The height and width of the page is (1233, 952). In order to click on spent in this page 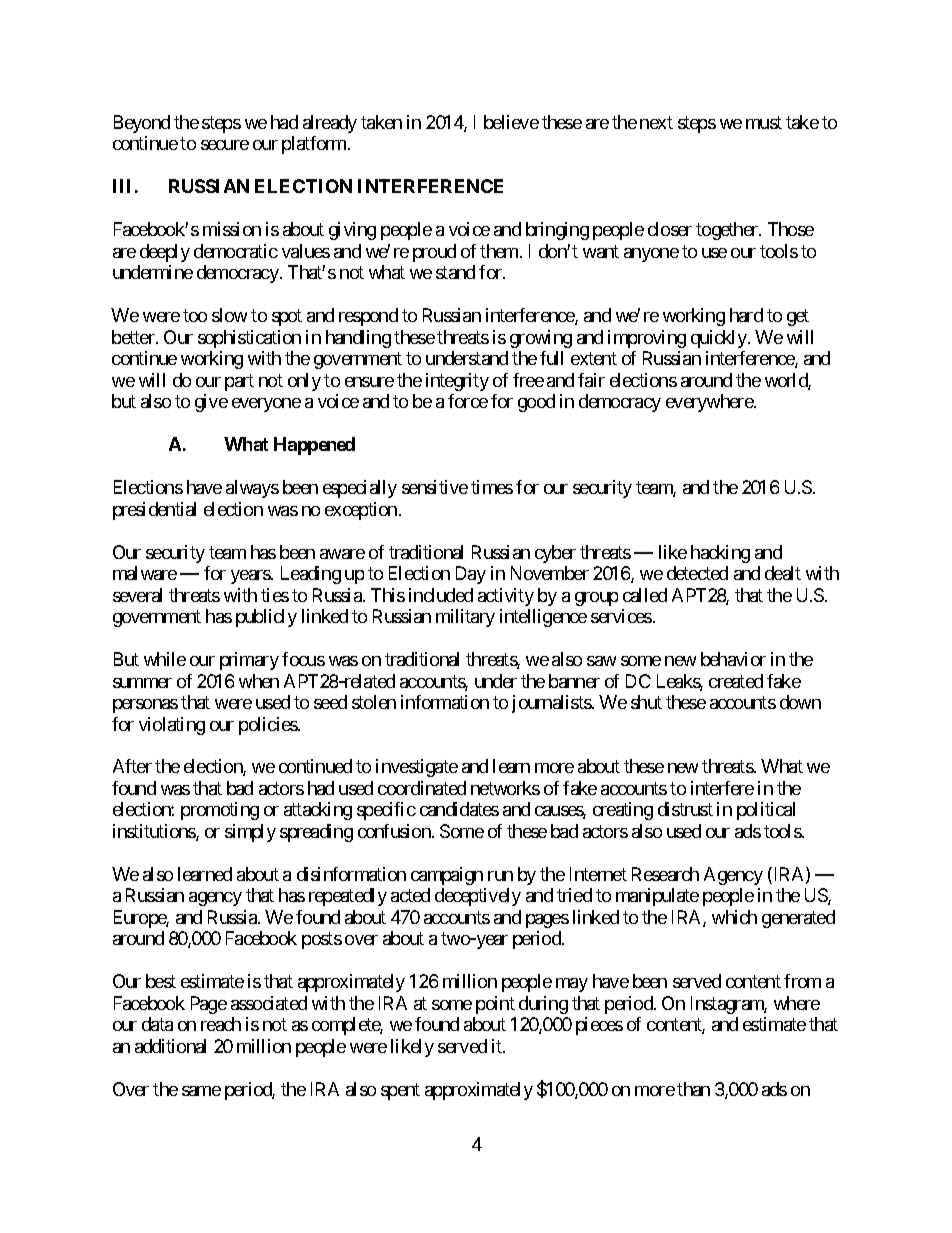, I will do `click(400, 1091)`.
